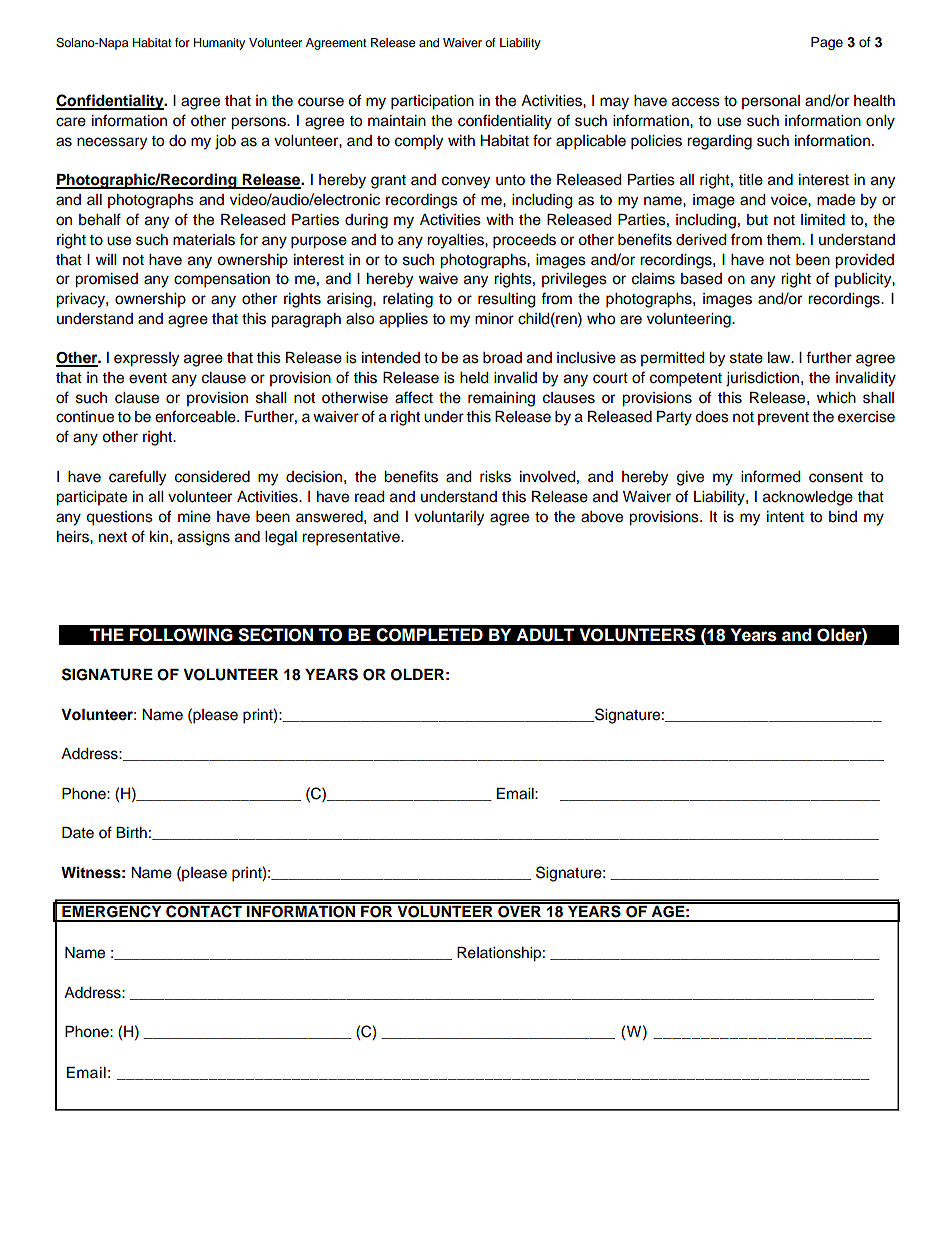 Image resolution: width=952 pixels, height=1233 pixels. I want to click on law, so click(780, 358).
